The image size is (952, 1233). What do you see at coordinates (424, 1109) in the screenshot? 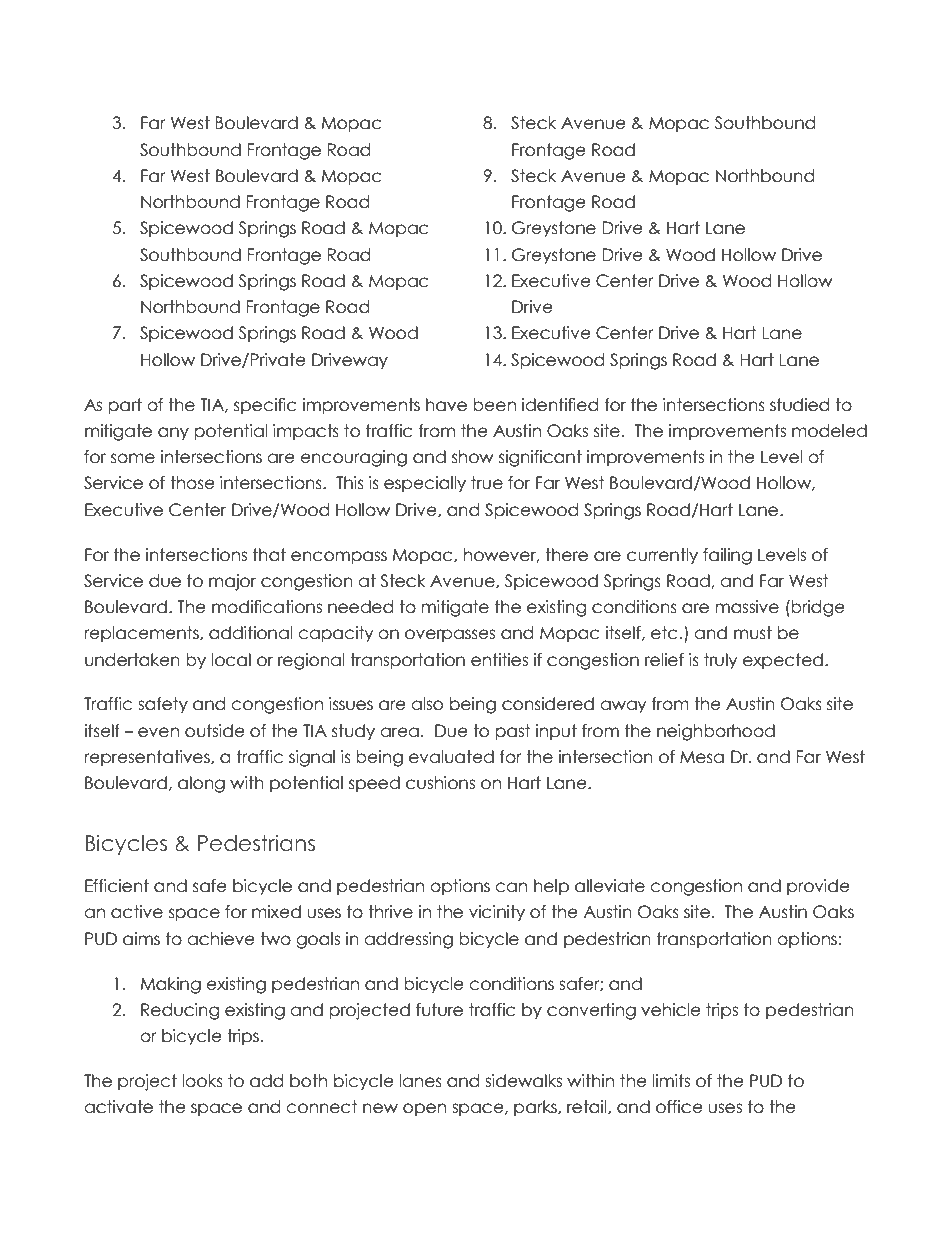
I see `open` at bounding box center [424, 1109].
